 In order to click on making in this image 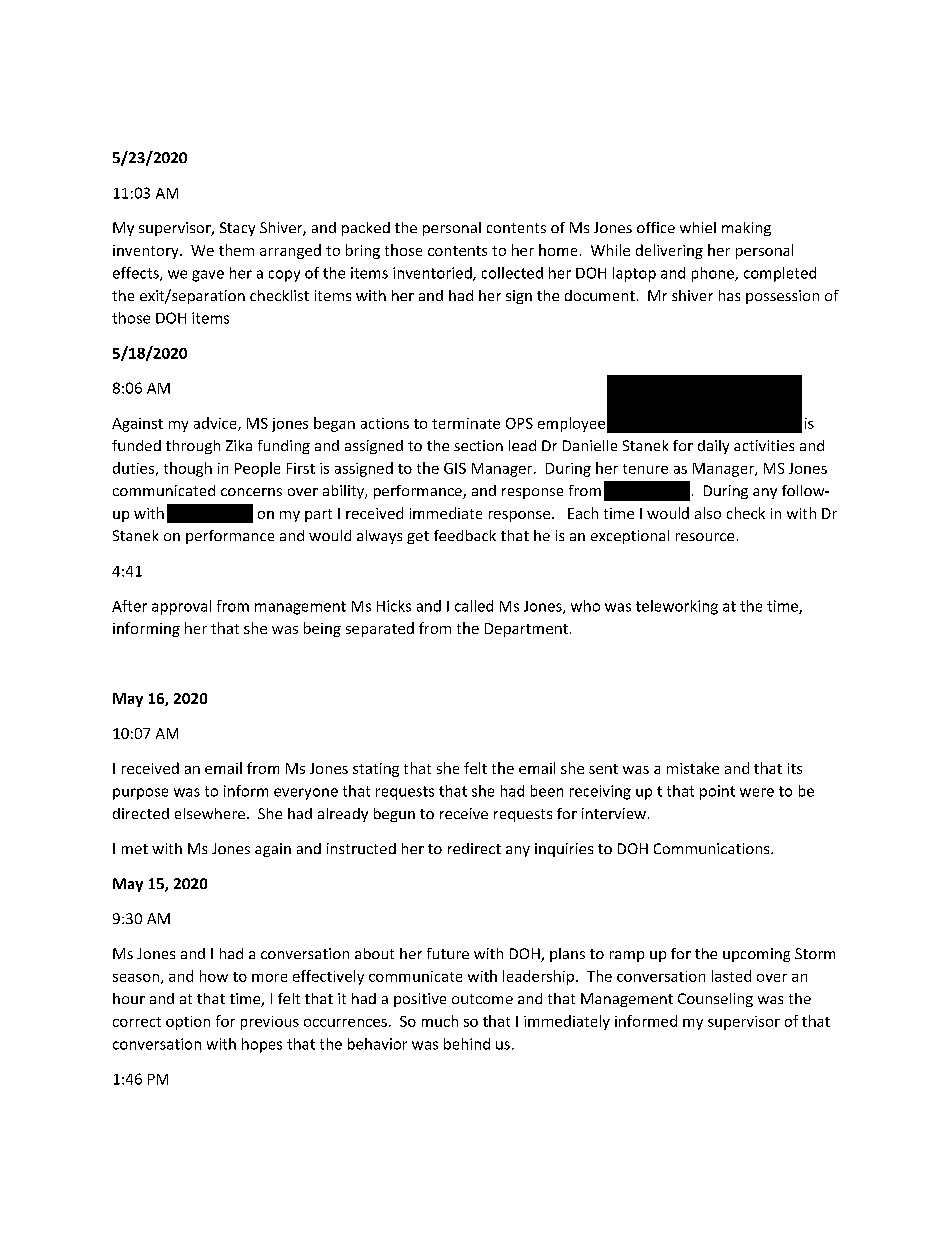, I will do `click(746, 229)`.
